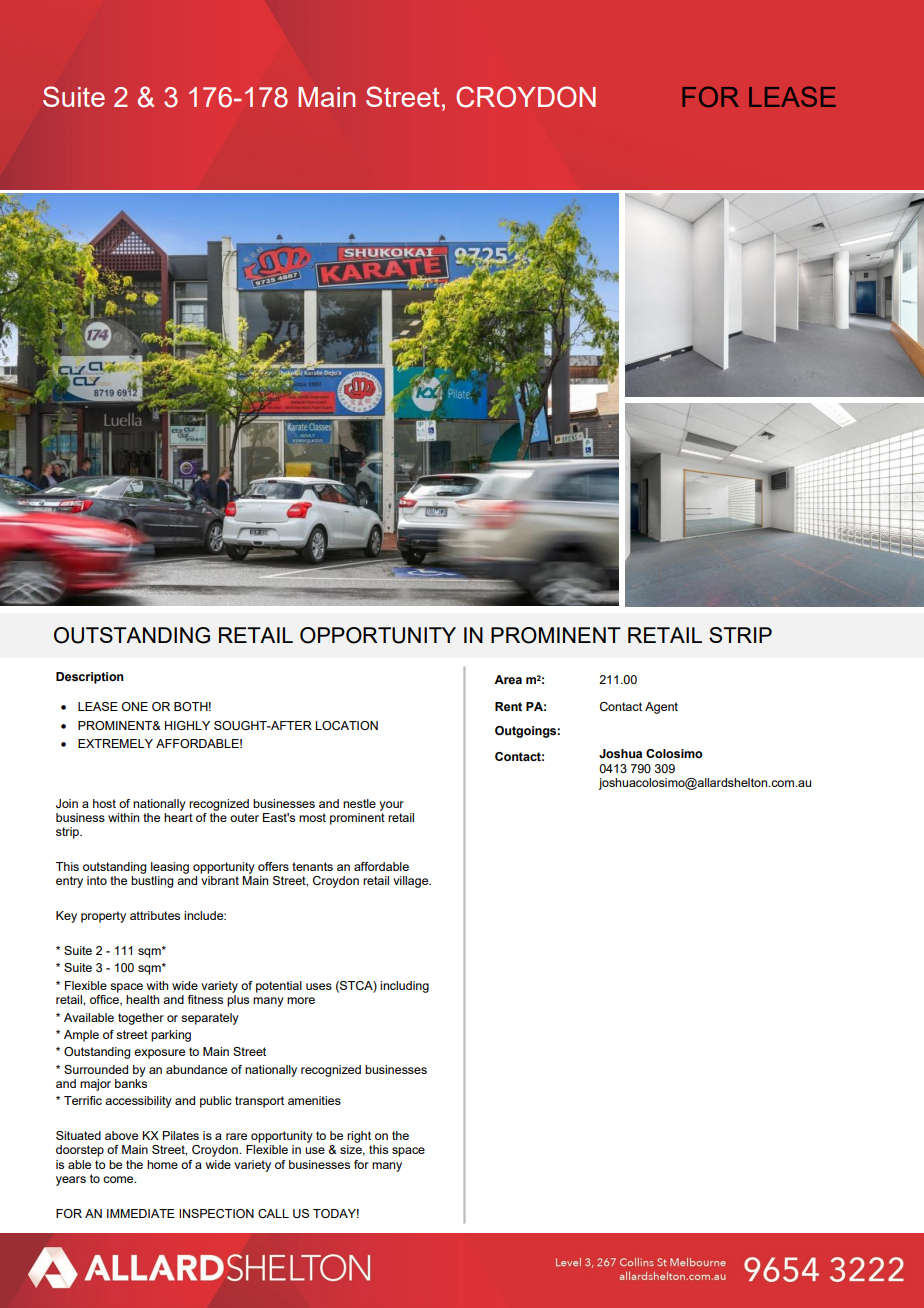 This document has width=924, height=1308. What do you see at coordinates (170, 868) in the document?
I see `leasing` at bounding box center [170, 868].
